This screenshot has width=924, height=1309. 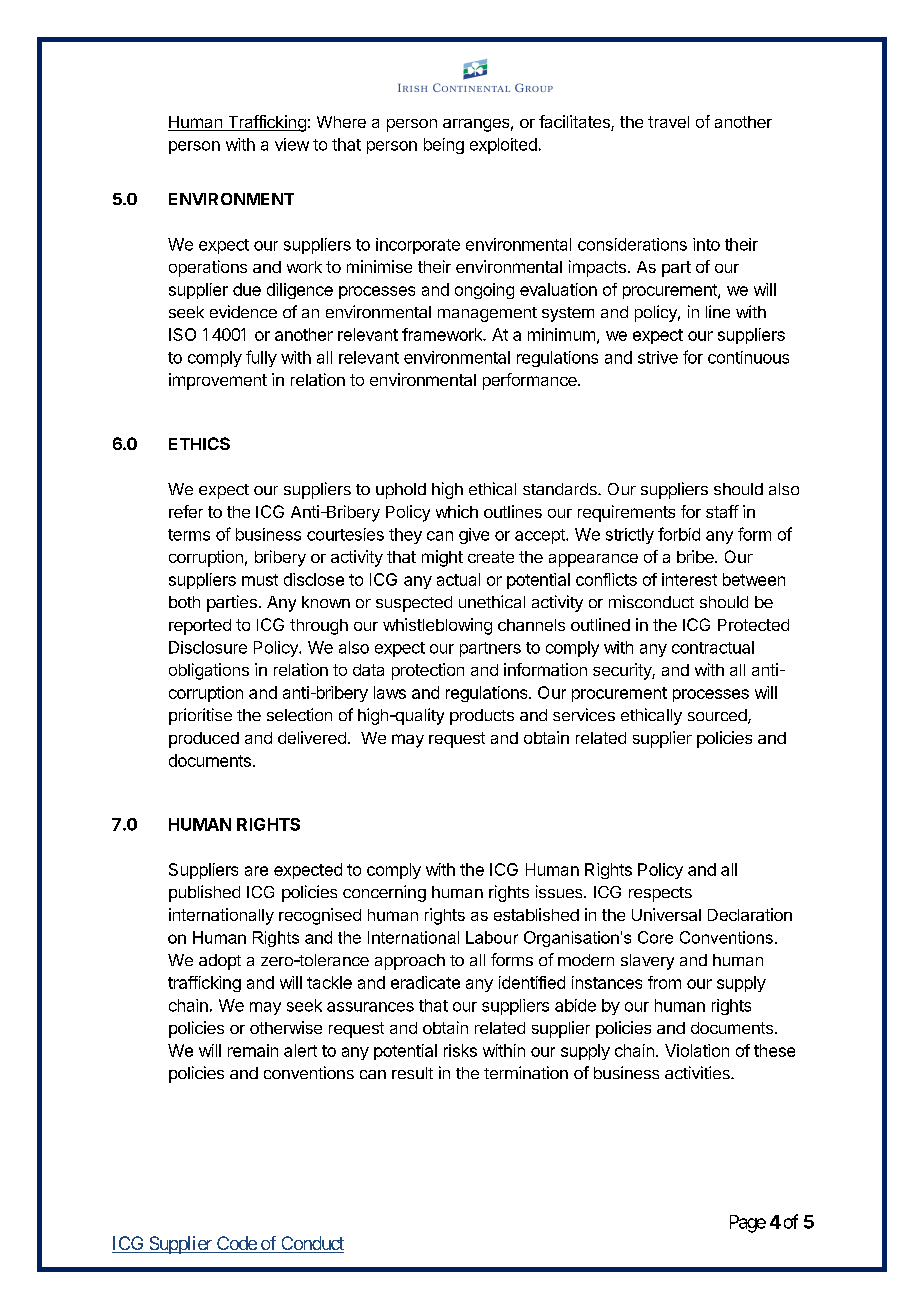 What do you see at coordinates (668, 122) in the screenshot?
I see `travel` at bounding box center [668, 122].
